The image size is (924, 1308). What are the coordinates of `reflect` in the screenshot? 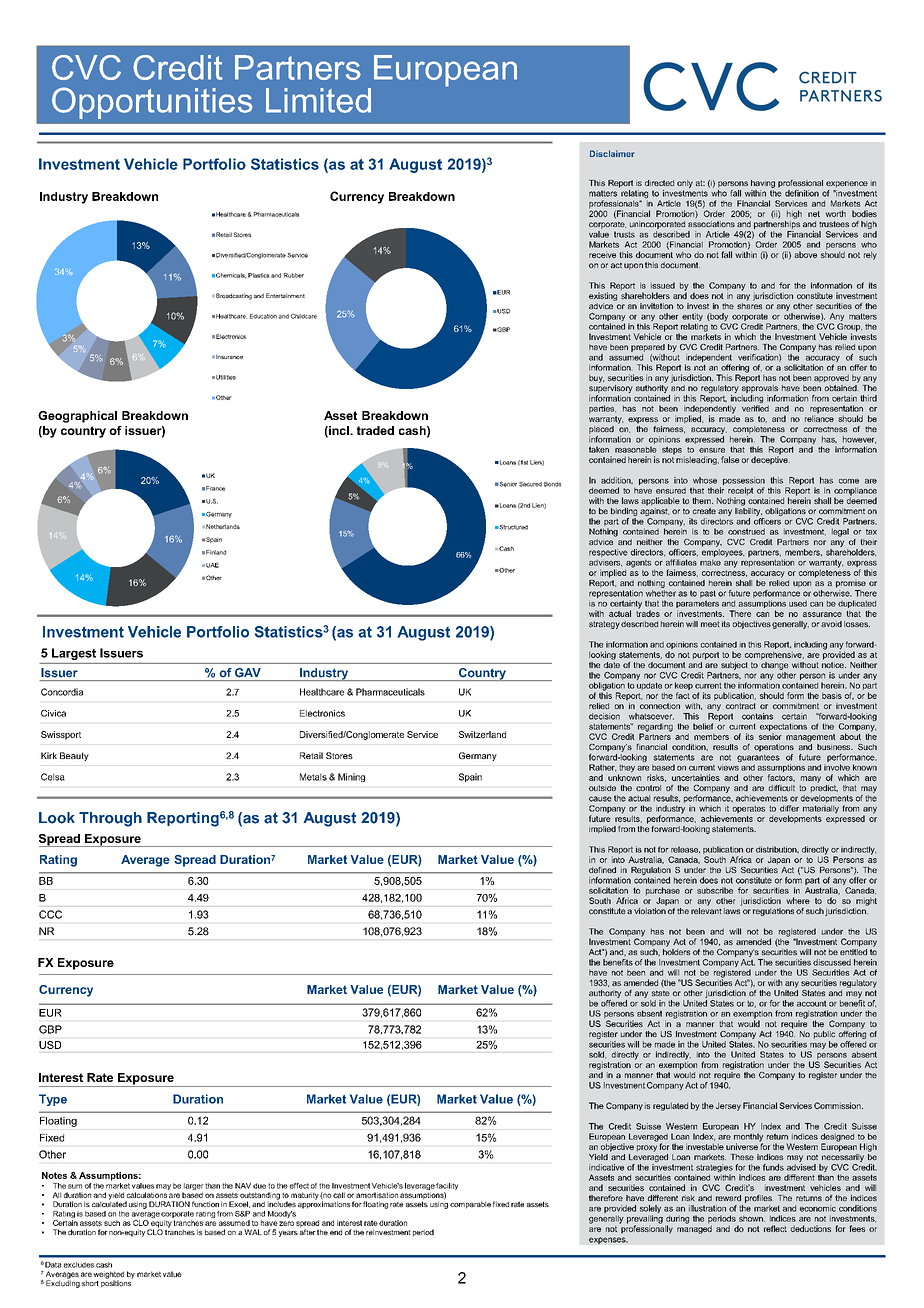 It's located at (775, 1228).
